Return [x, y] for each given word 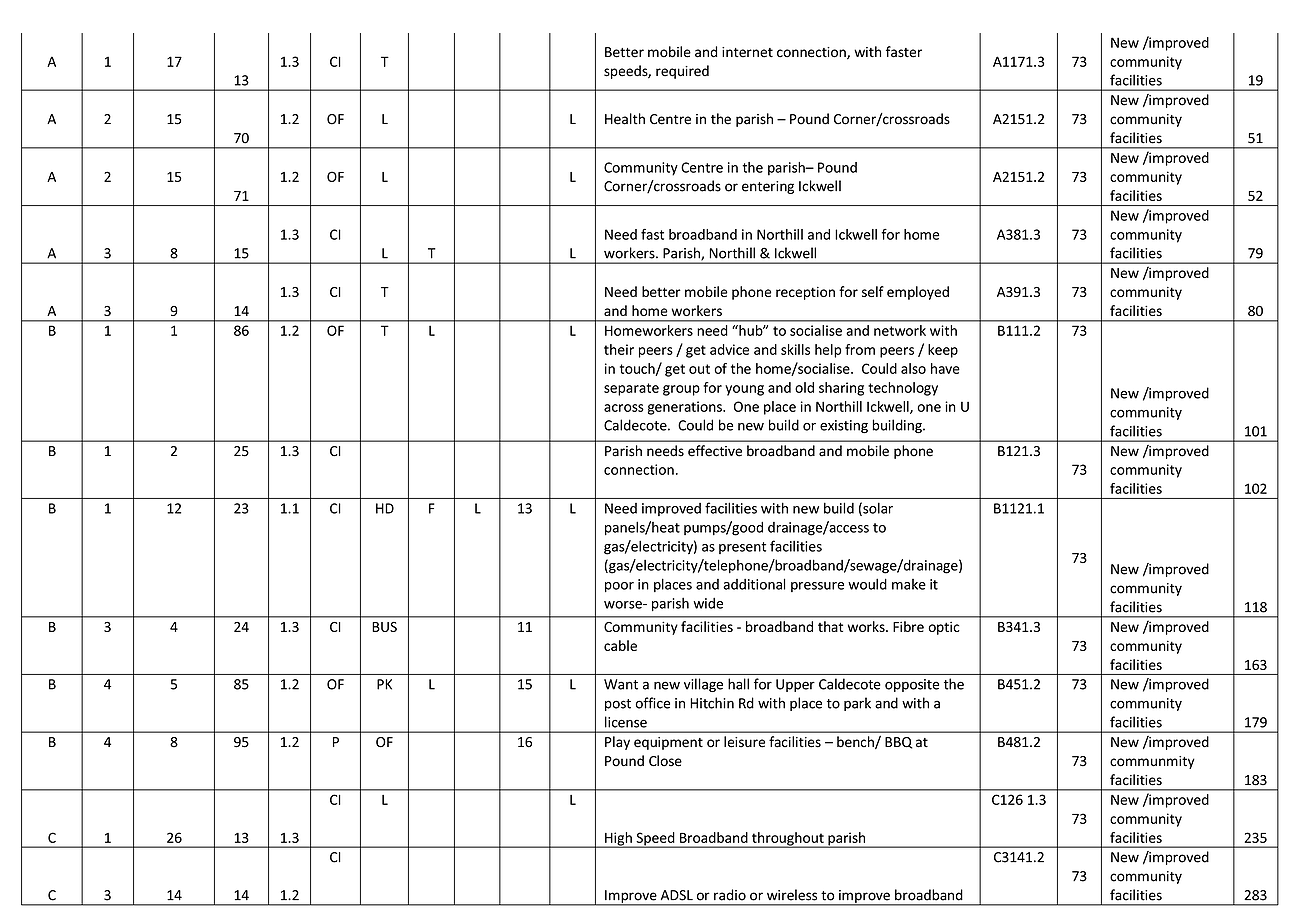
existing [844, 426]
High [618, 840]
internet [747, 52]
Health [625, 119]
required [682, 72]
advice [729, 349]
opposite [912, 685]
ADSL [677, 895]
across [624, 408]
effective [715, 451]
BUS [384, 627]
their [619, 349]
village [703, 685]
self [873, 291]
